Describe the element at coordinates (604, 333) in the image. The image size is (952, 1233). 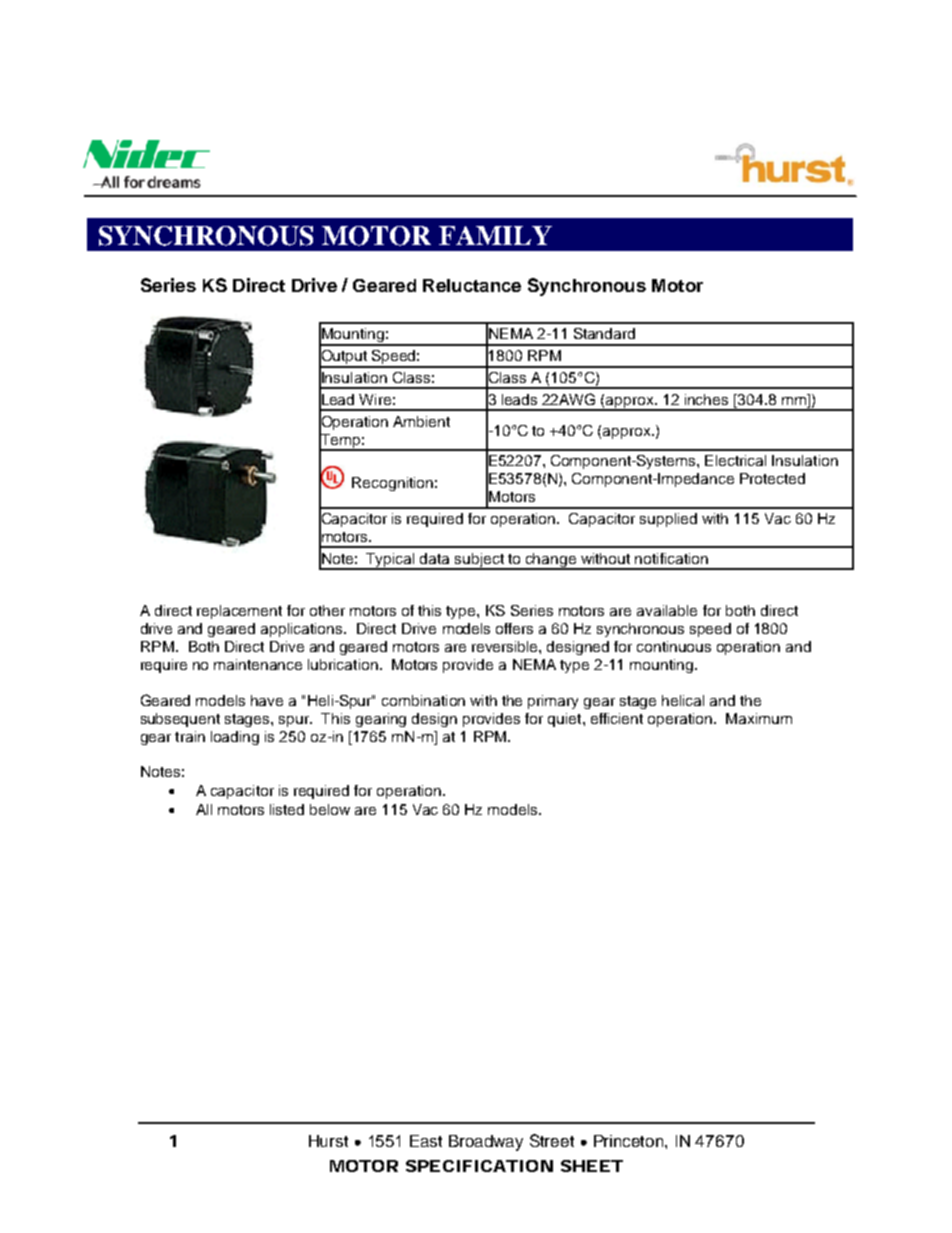
I see `Standard` at that location.
